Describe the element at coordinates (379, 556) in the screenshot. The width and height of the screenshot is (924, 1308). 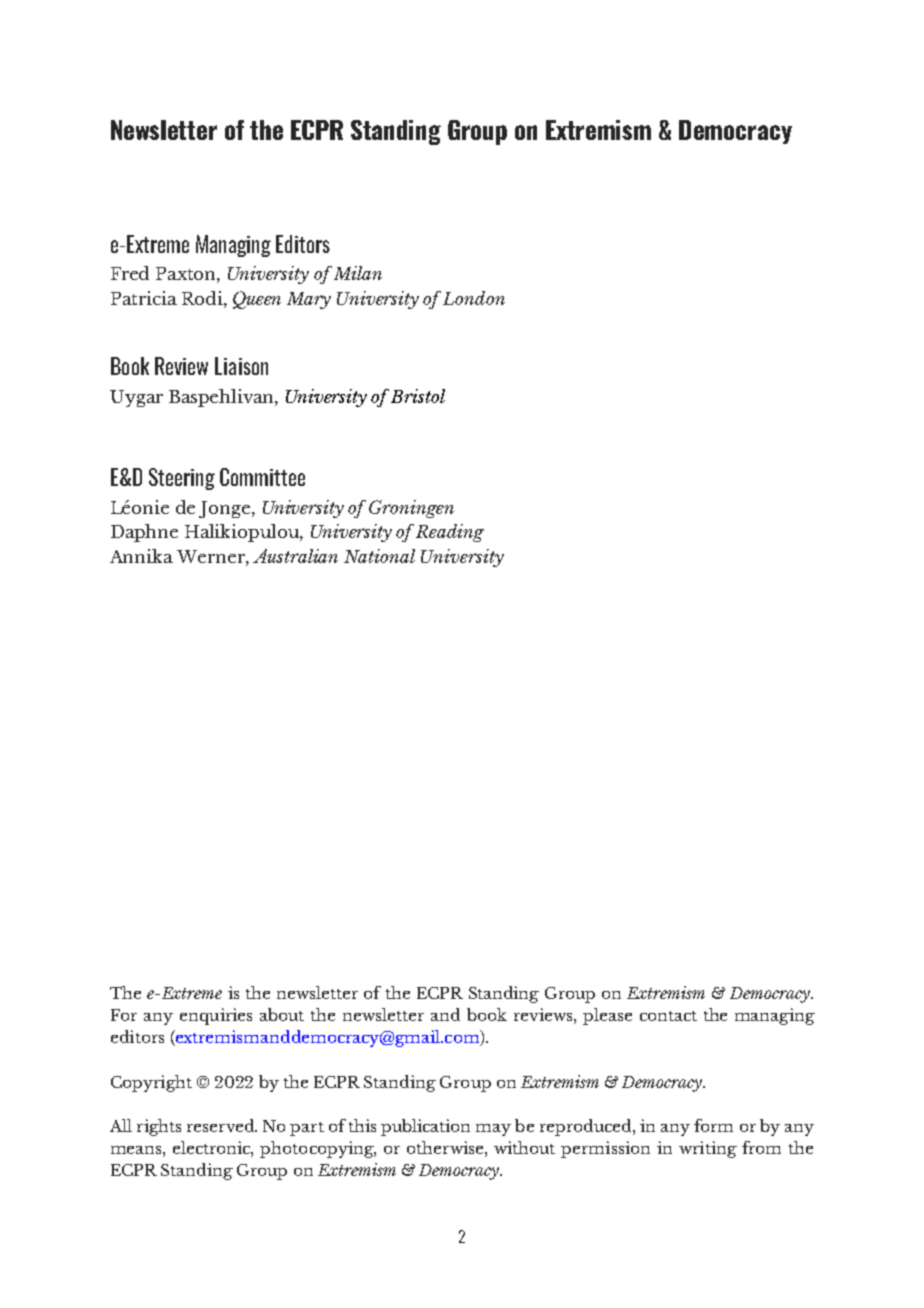
I see `National` at that location.
